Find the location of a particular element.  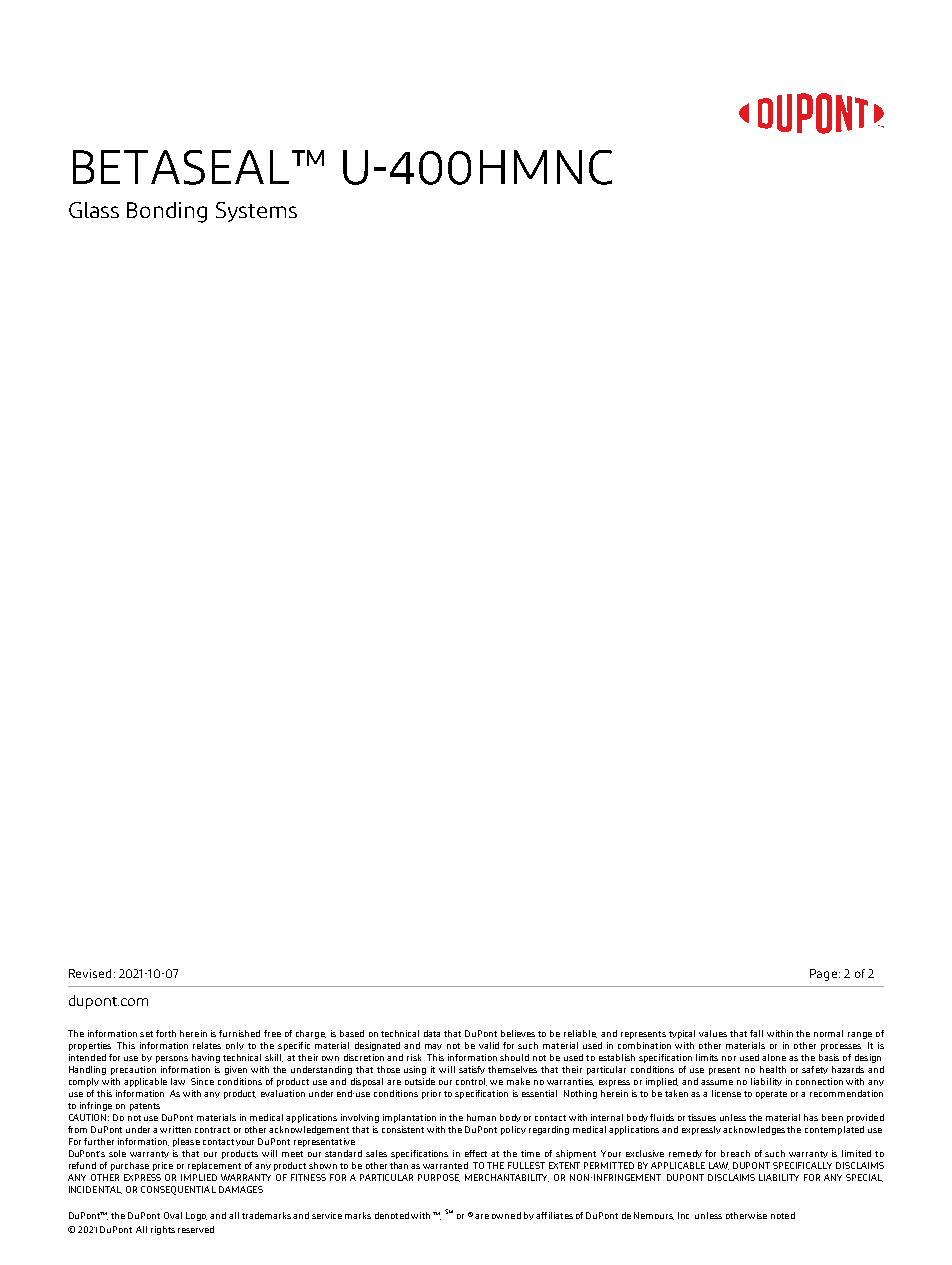

normal is located at coordinates (828, 1033).
